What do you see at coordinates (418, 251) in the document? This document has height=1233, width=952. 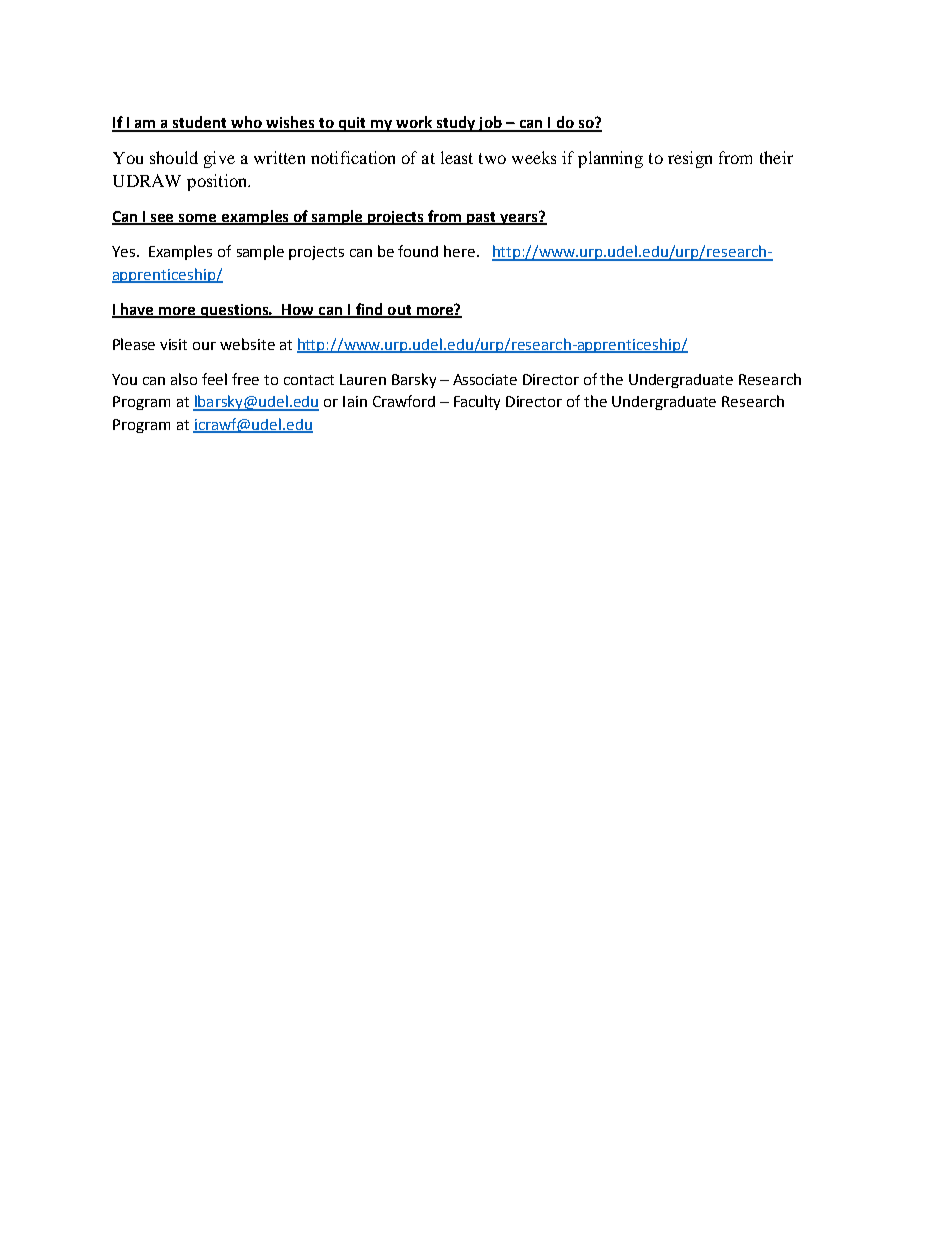 I see `found` at bounding box center [418, 251].
